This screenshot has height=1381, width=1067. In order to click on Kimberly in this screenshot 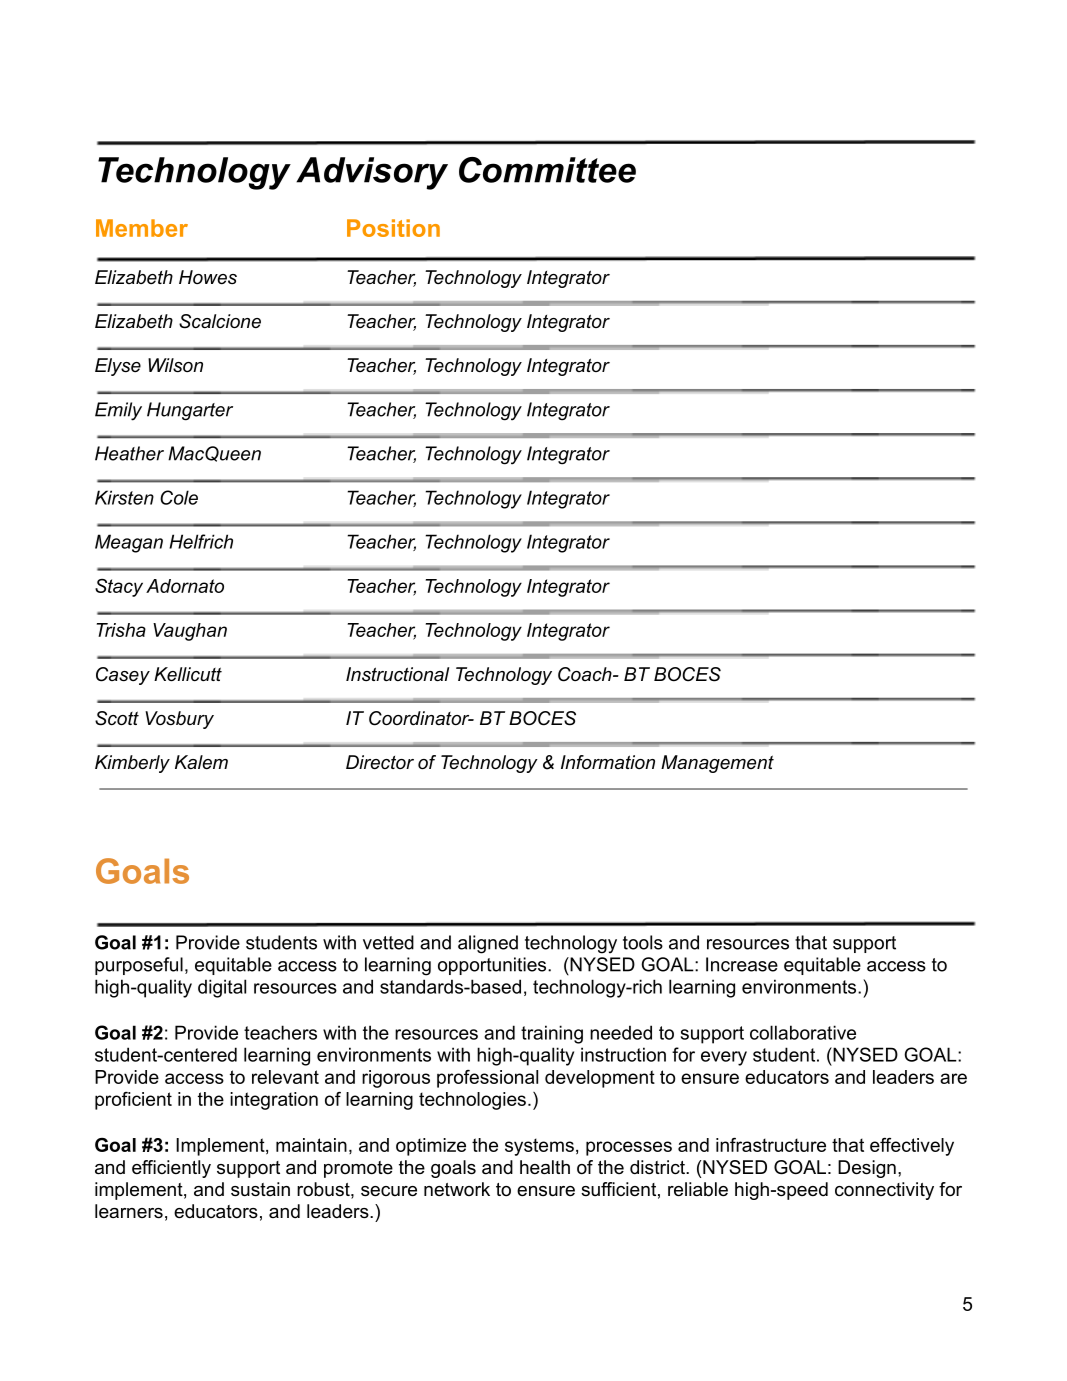, I will do `click(132, 764)`.
